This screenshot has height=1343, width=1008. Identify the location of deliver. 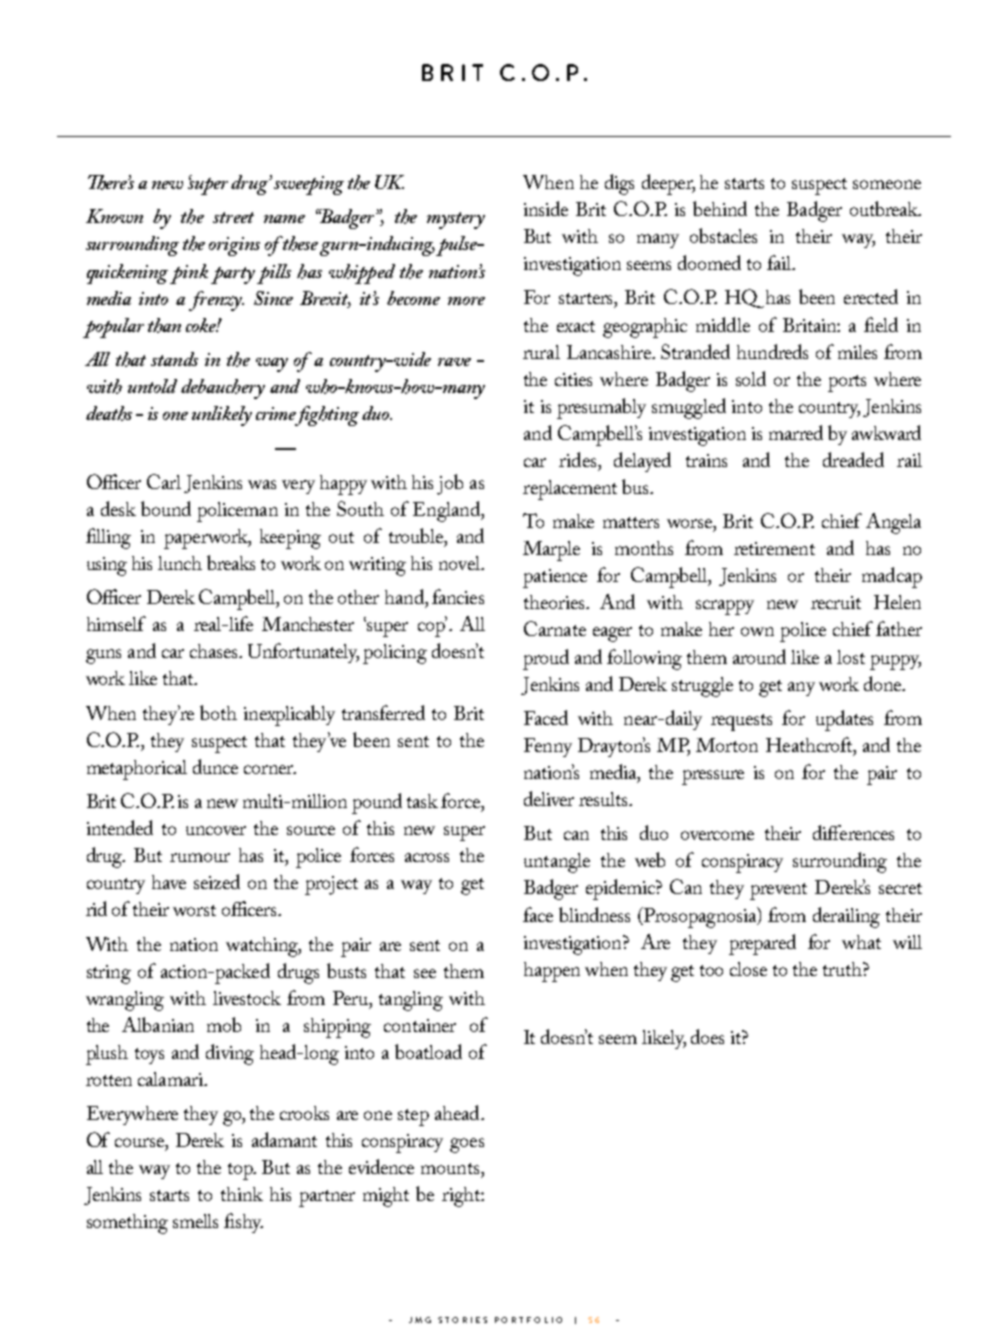
(549, 798).
